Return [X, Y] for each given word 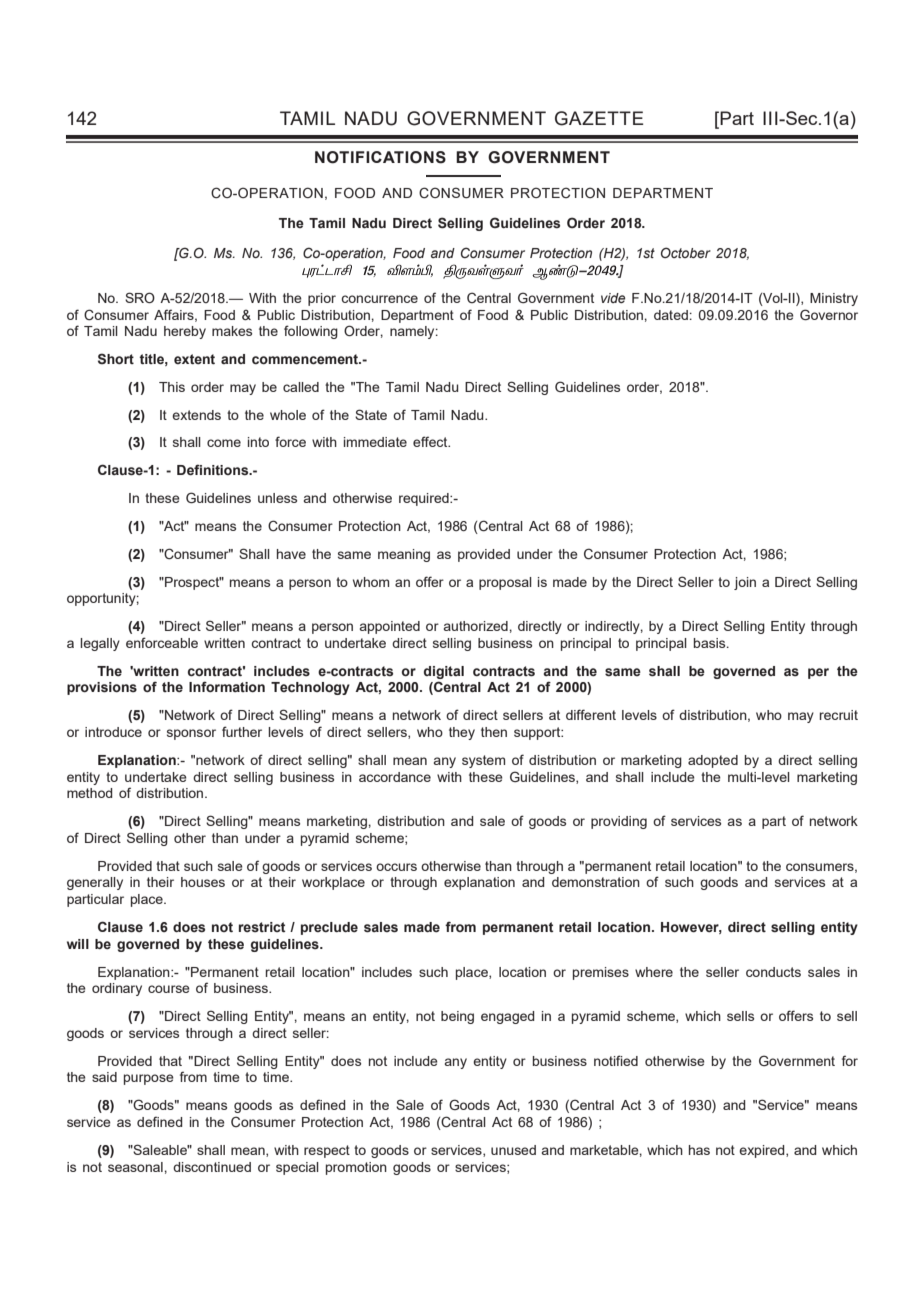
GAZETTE [599, 118]
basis [711, 643]
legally [100, 644]
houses [203, 882]
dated [671, 315]
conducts [773, 972]
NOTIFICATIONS [380, 157]
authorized [477, 626]
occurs [396, 867]
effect [431, 441]
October [686, 252]
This [172, 387]
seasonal [136, 1167]
